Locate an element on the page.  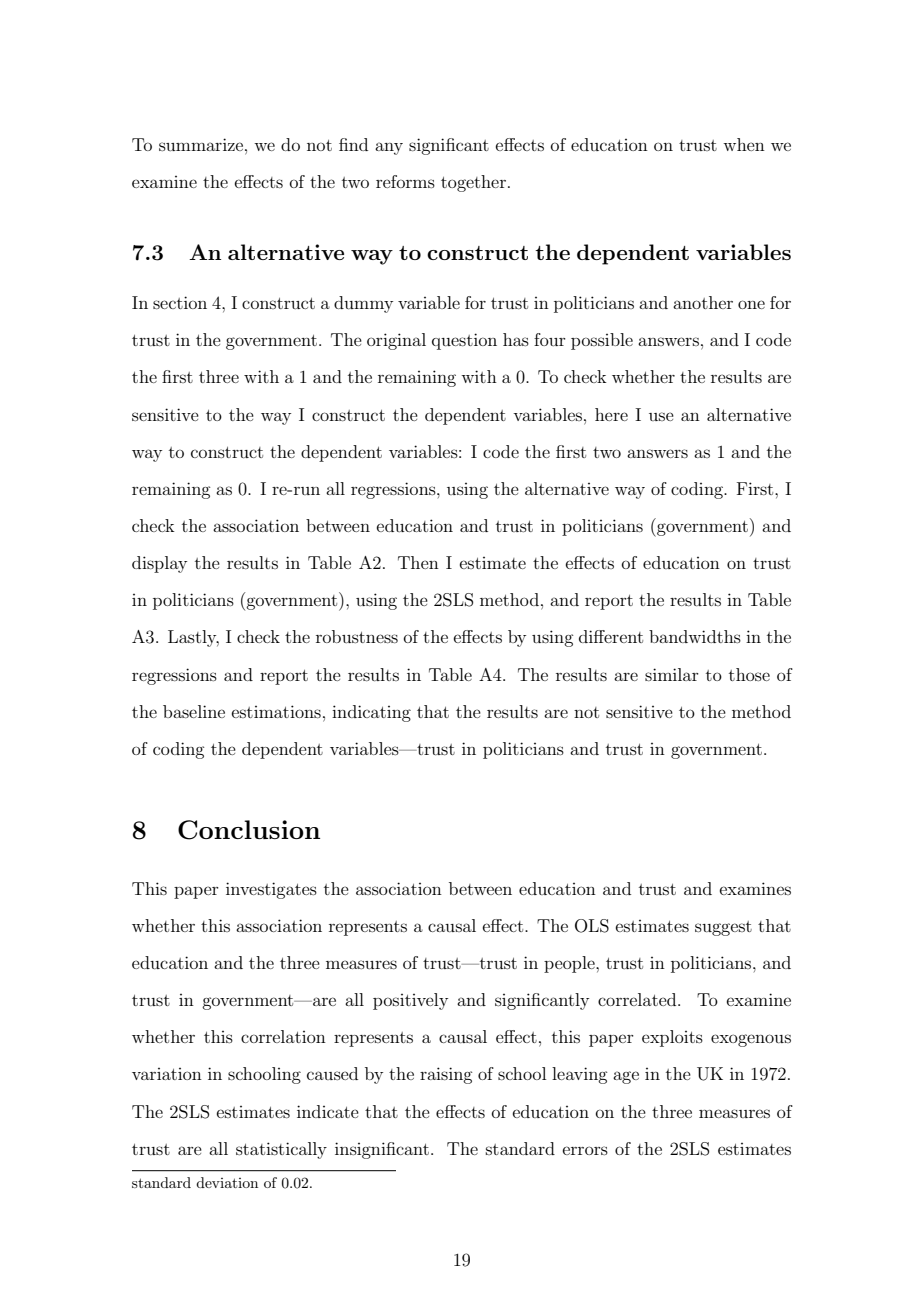
indicating is located at coordinates (371, 713).
